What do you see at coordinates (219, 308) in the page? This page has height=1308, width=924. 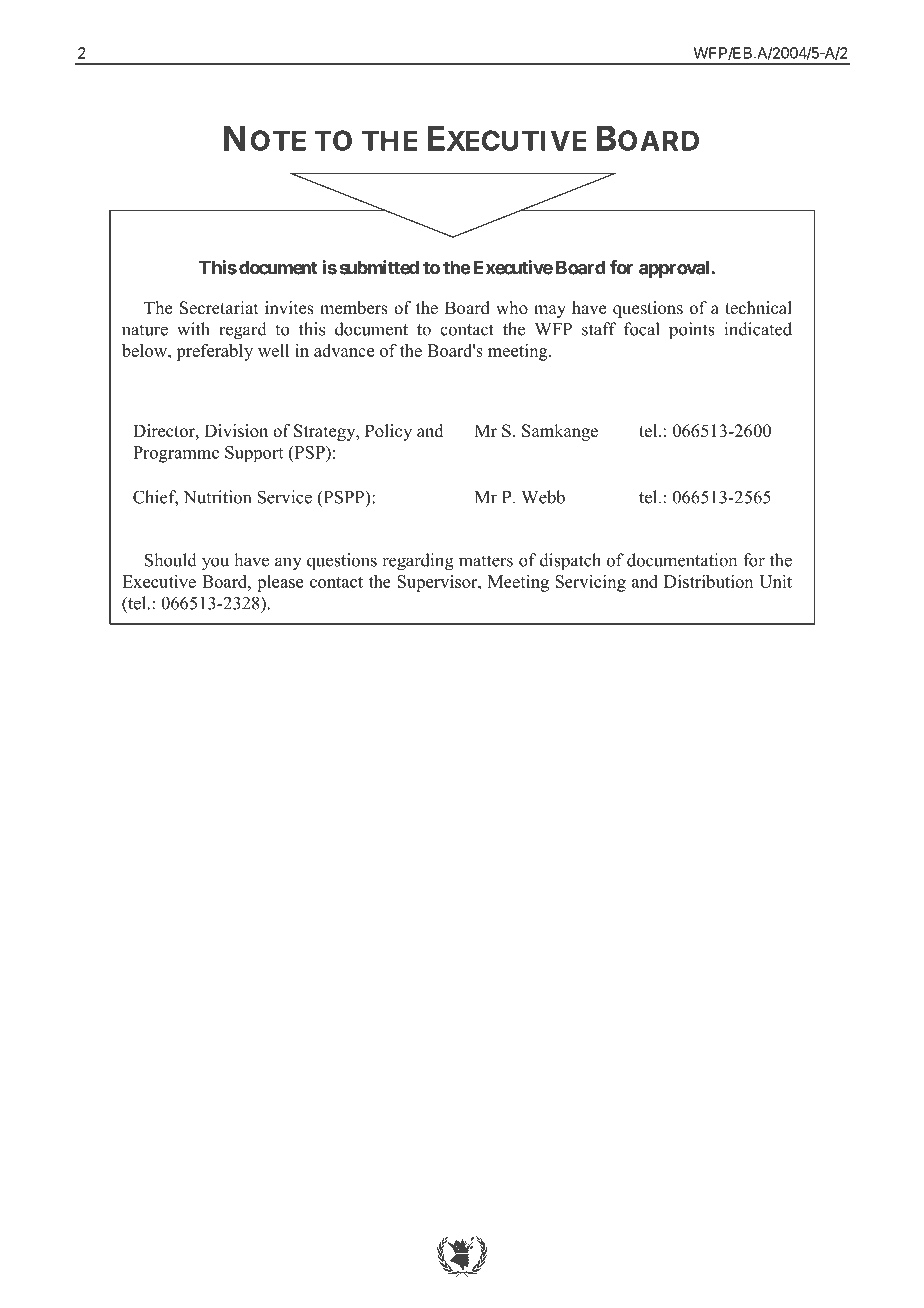 I see `Secretariat` at bounding box center [219, 308].
